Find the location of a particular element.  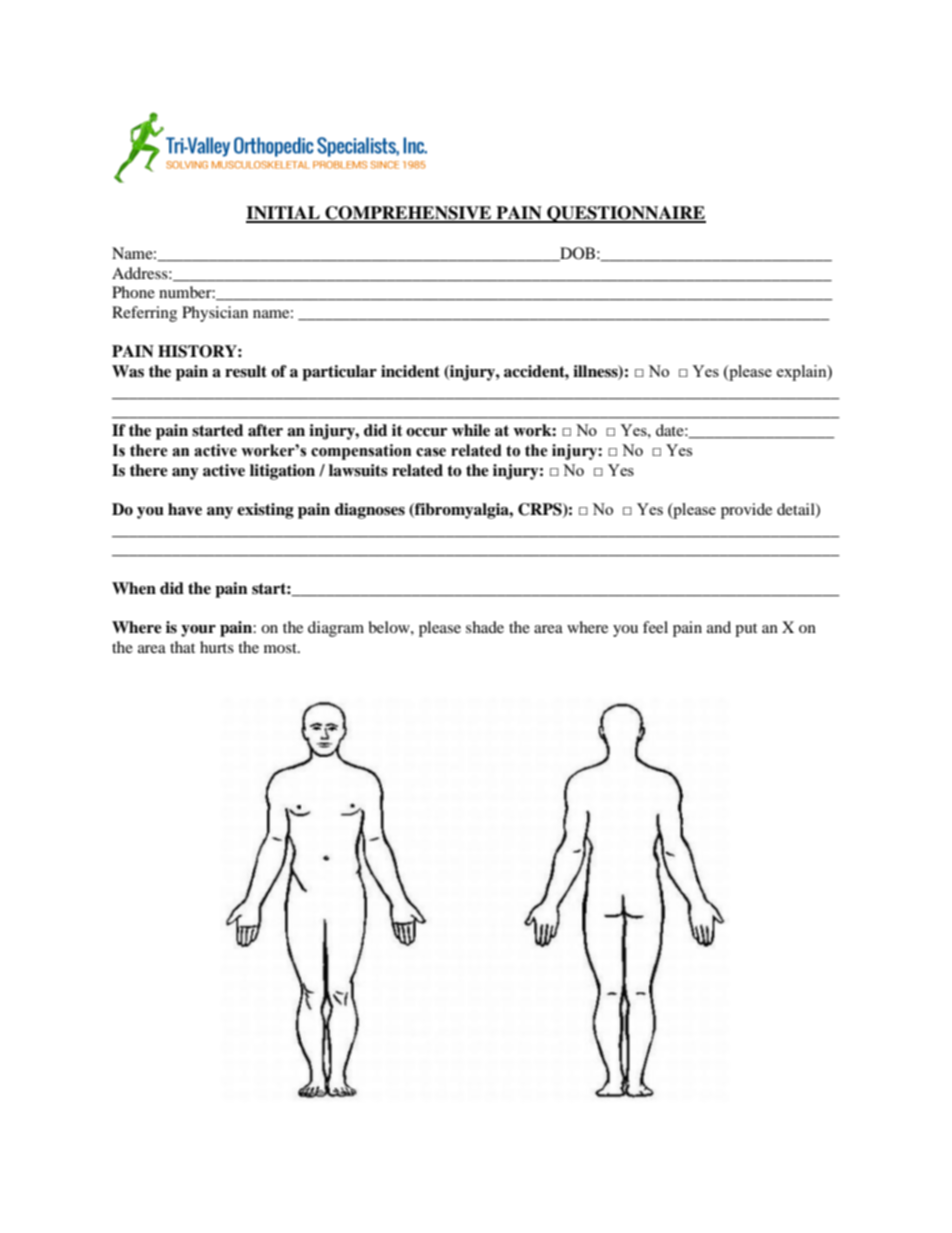

INITIAL is located at coordinates (284, 214).
